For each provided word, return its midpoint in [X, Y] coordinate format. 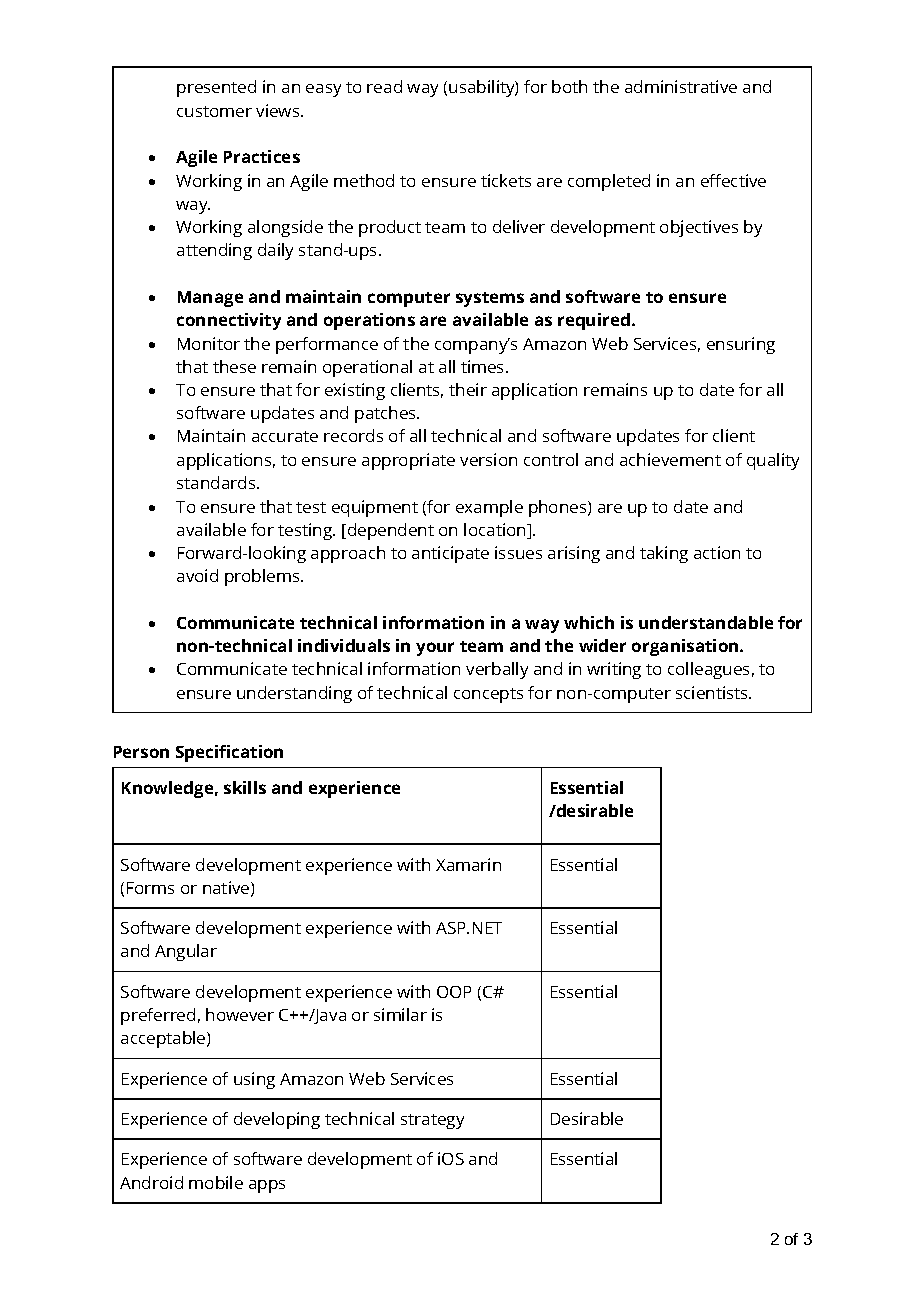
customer [214, 111]
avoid [197, 575]
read [384, 86]
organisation [686, 647]
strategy [432, 1121]
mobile [216, 1182]
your [435, 649]
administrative [681, 86]
